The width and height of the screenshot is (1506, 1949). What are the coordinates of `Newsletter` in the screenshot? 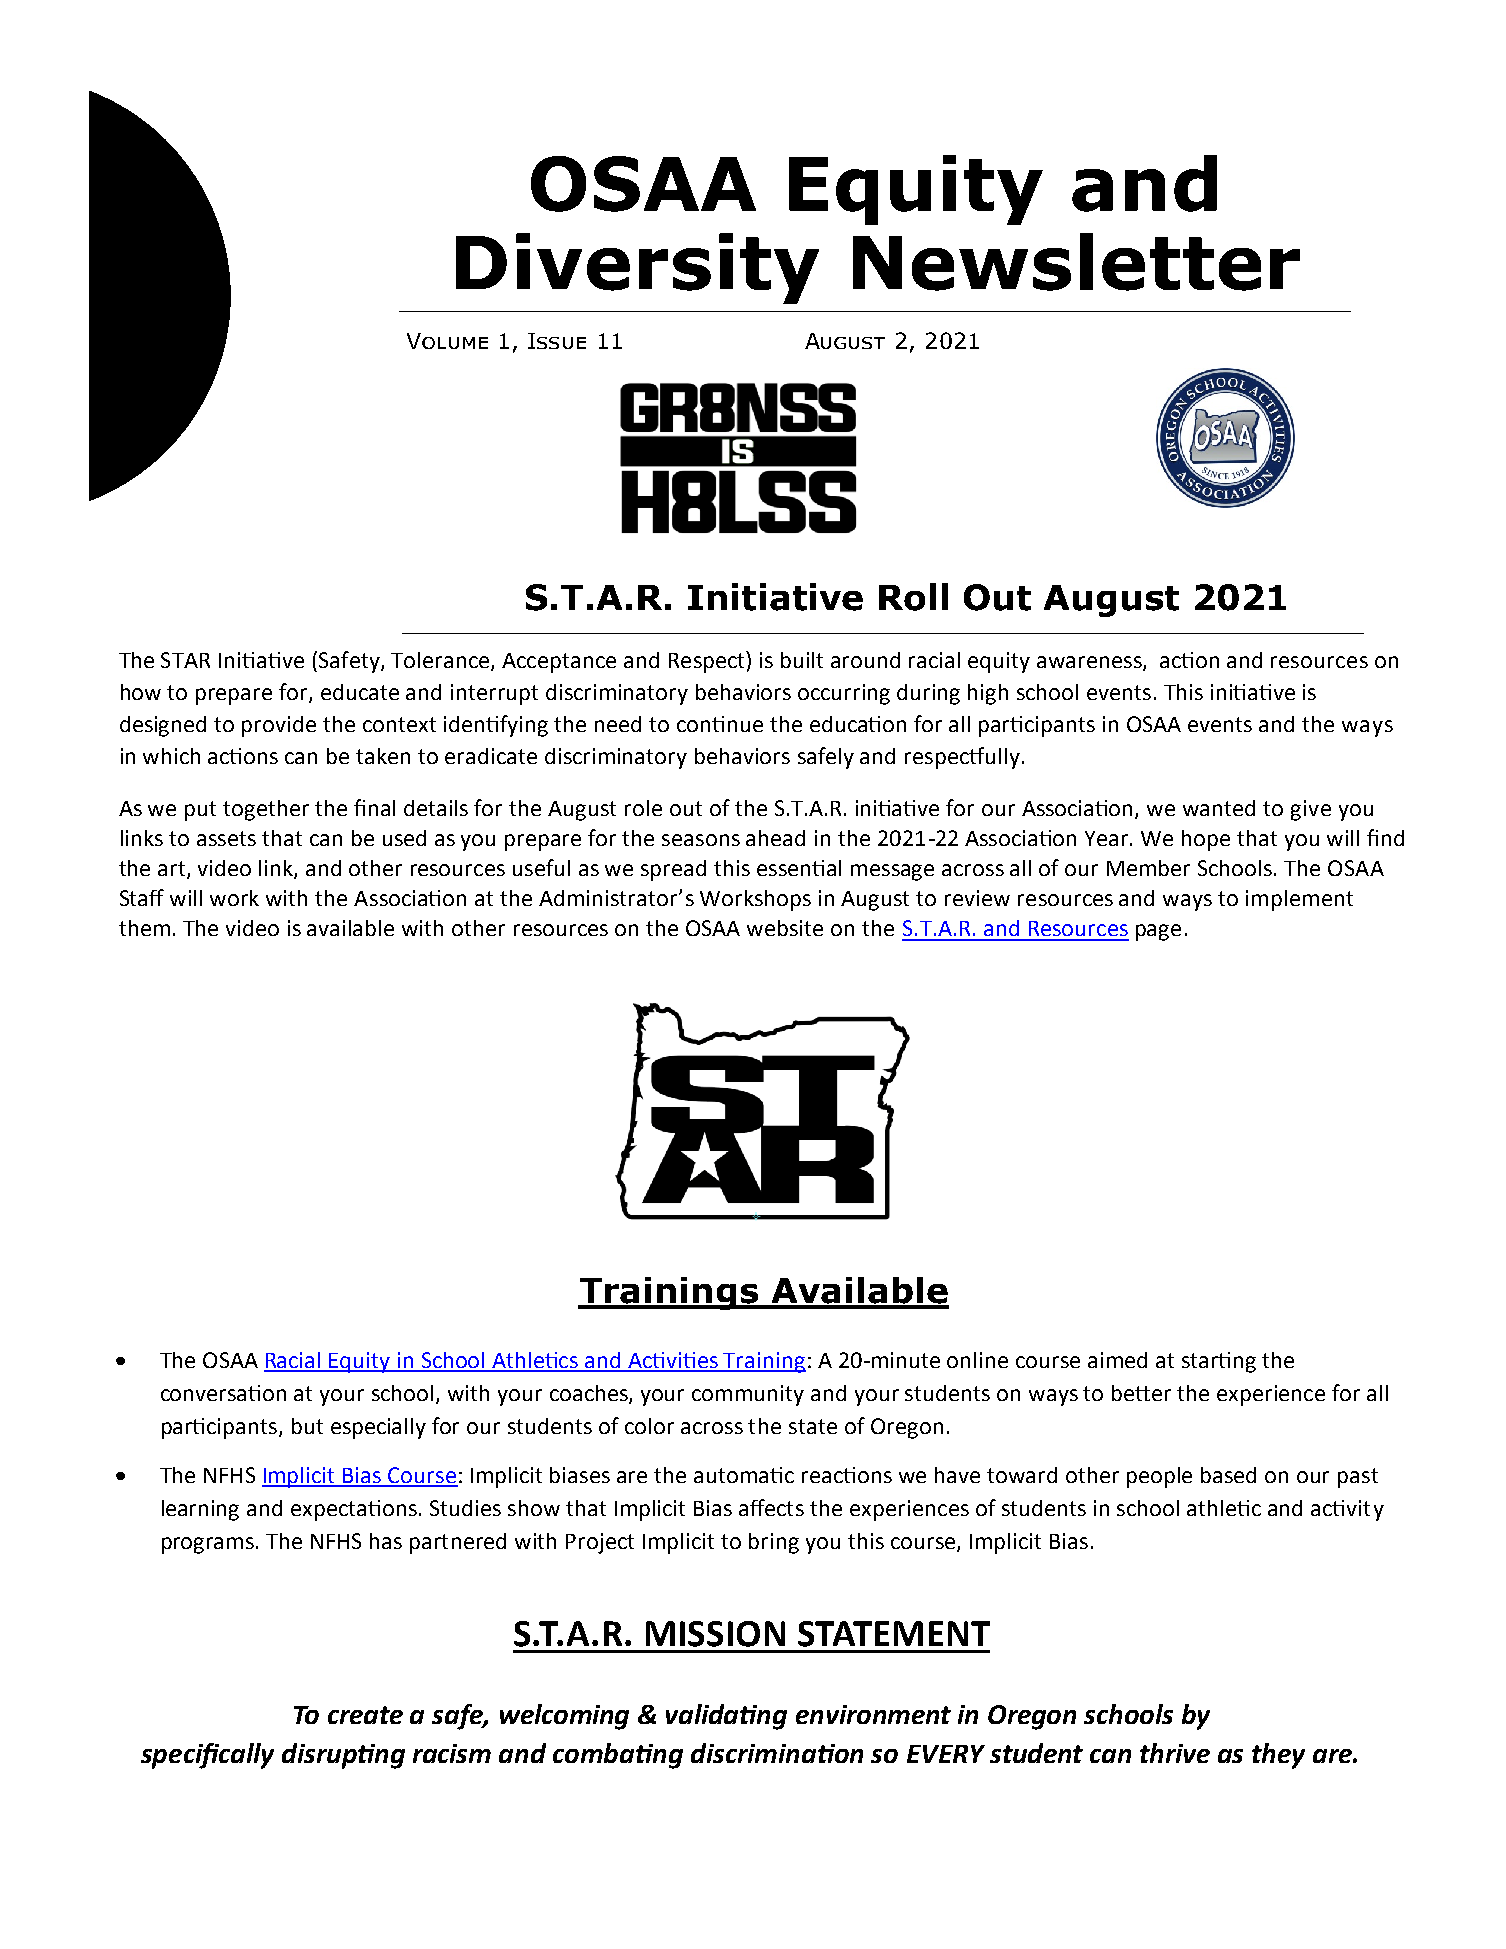 It's located at (1076, 262).
